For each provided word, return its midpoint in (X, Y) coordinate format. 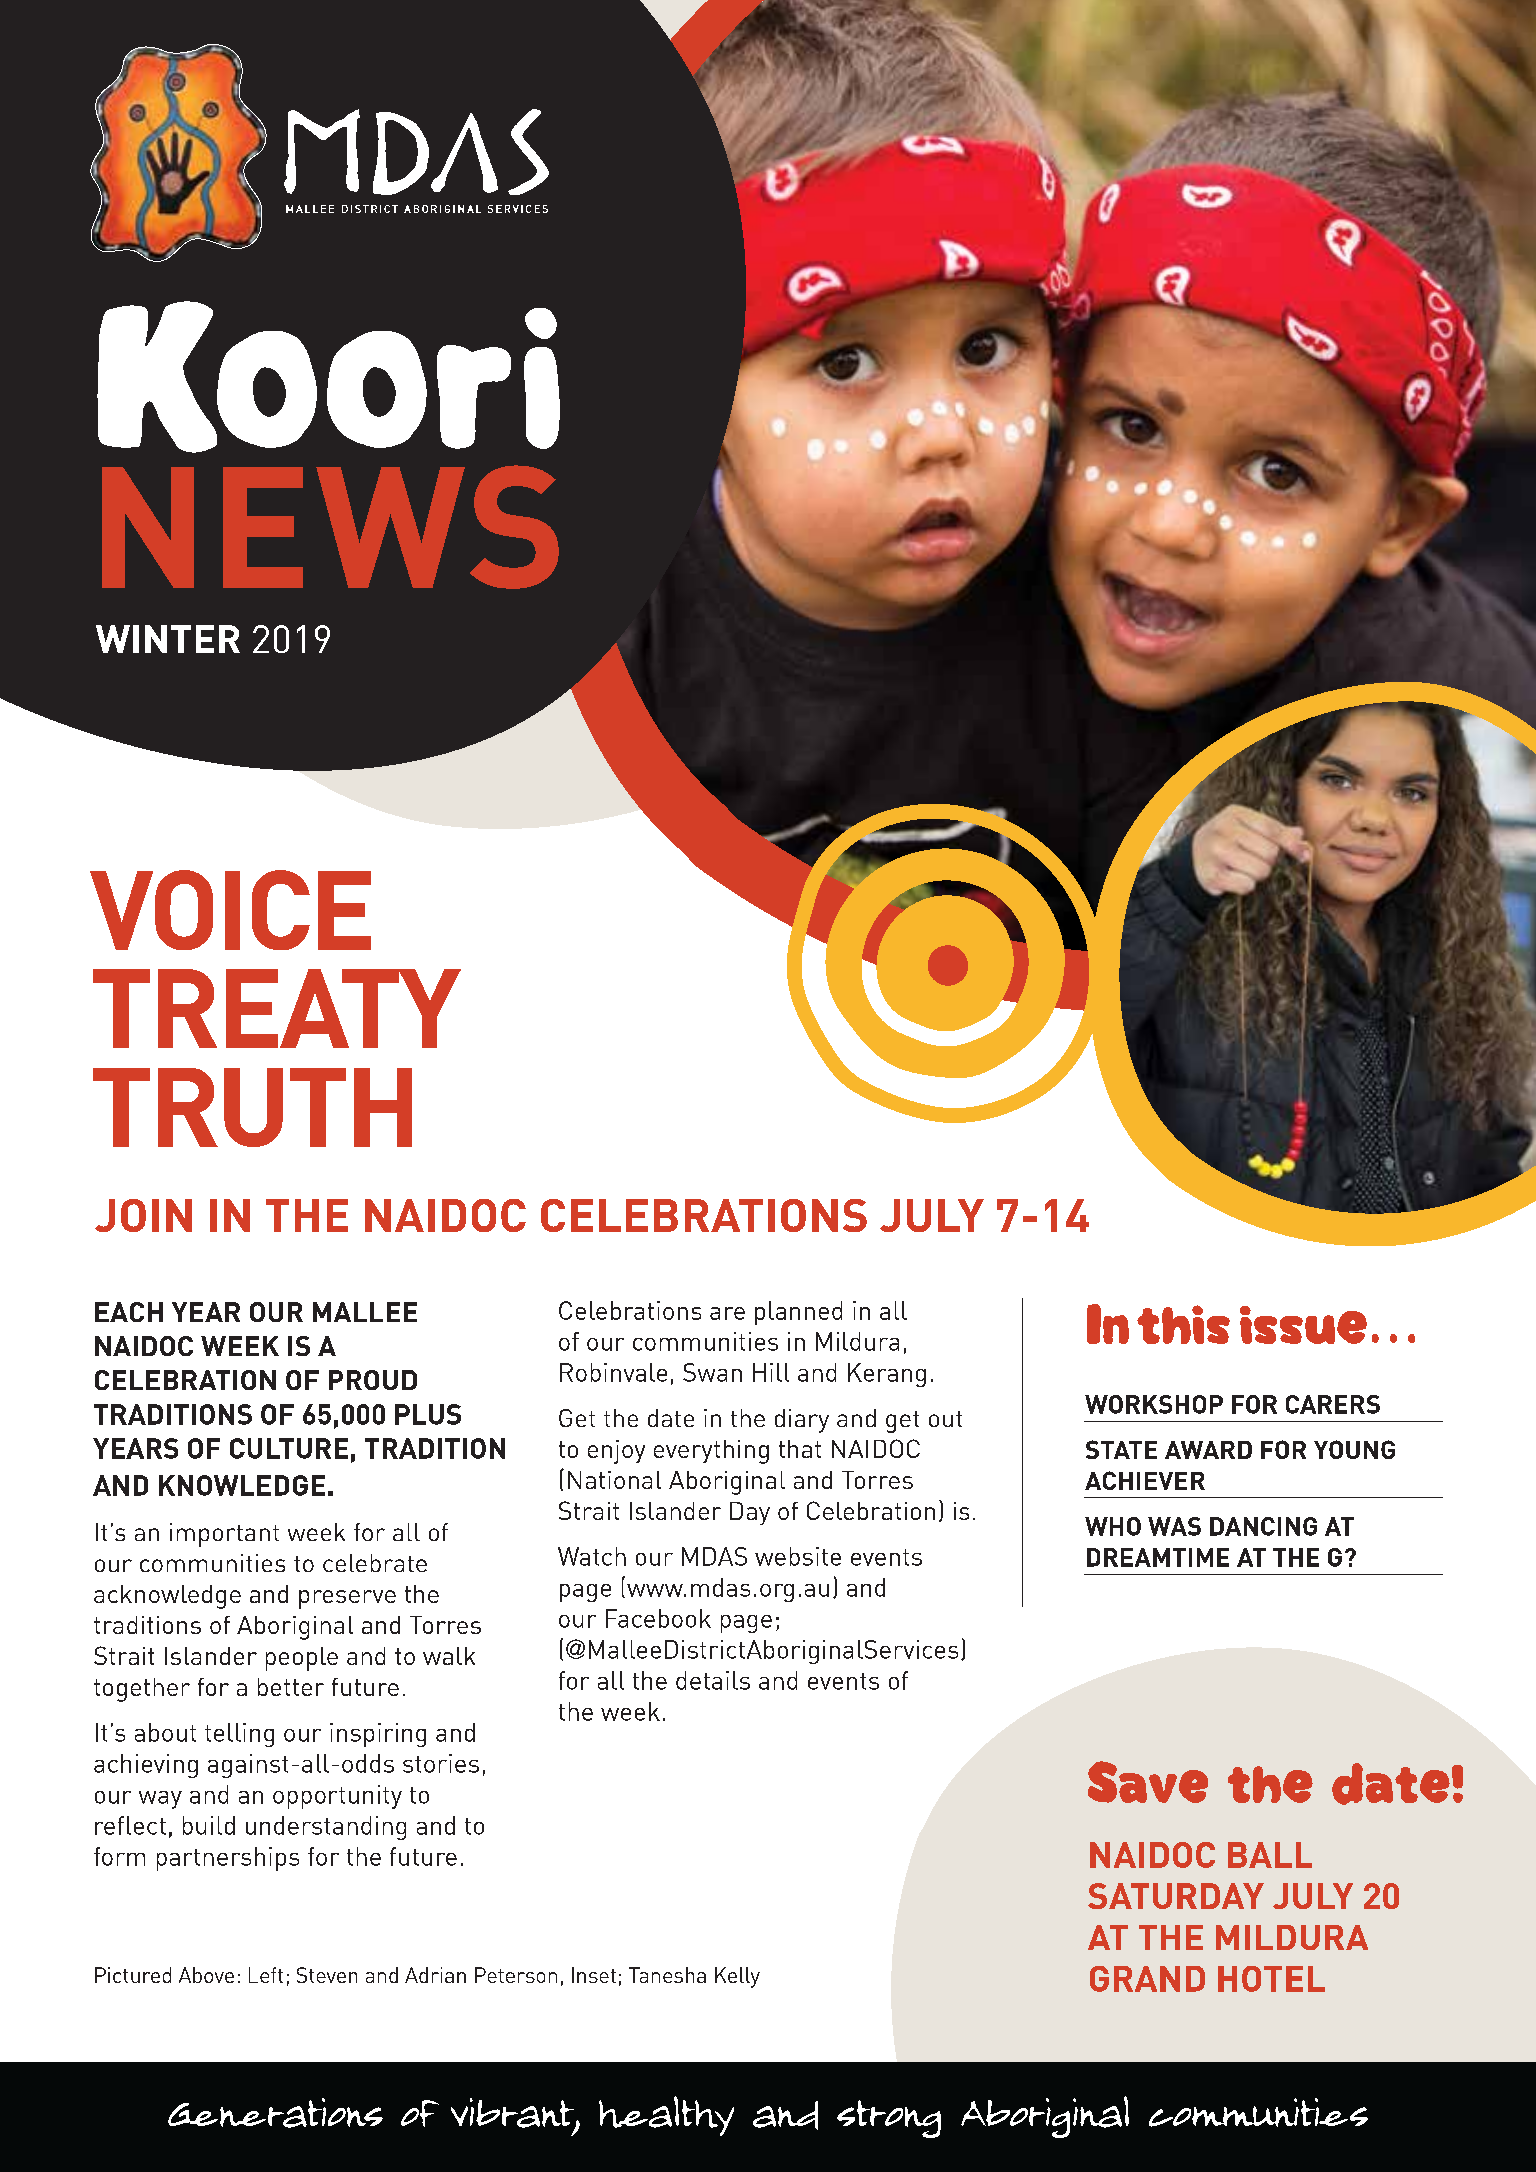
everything (711, 1452)
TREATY (277, 1008)
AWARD (1208, 1450)
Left (266, 1975)
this (1183, 1324)
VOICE (230, 910)
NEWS (330, 527)
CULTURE (289, 1448)
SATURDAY (1176, 1896)
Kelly (737, 1977)
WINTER (168, 639)
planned (798, 1313)
